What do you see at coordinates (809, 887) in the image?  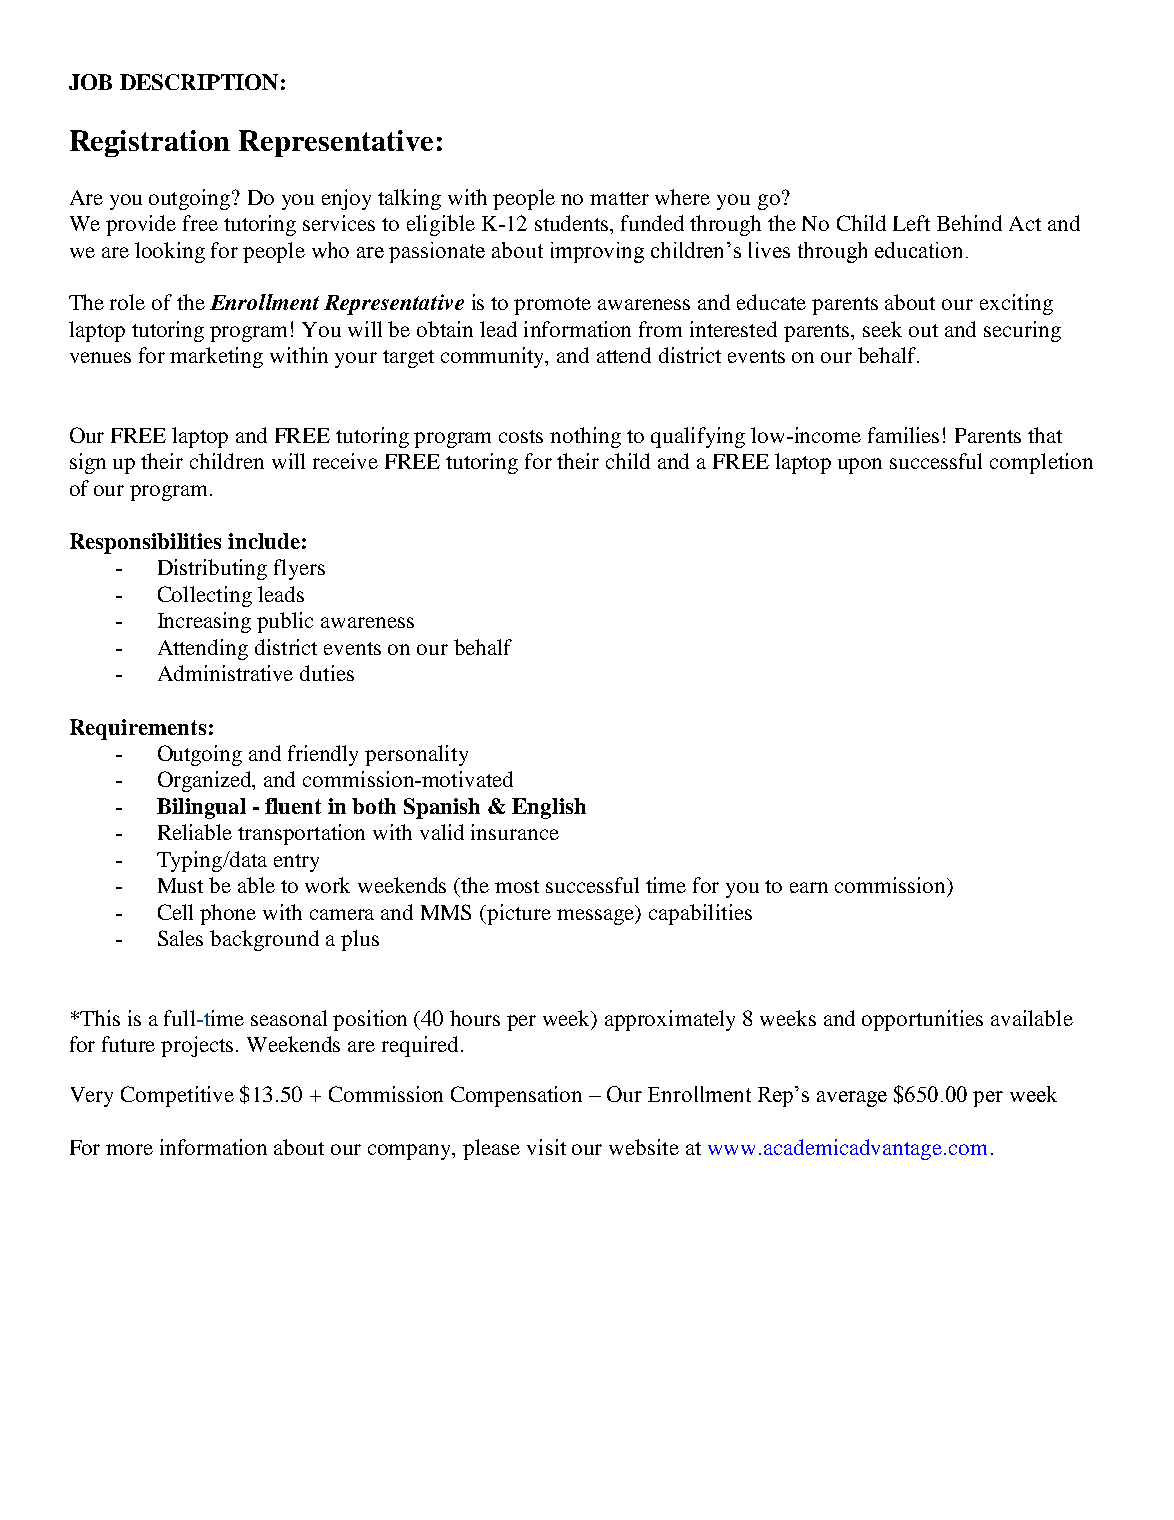 I see `earn` at bounding box center [809, 887].
